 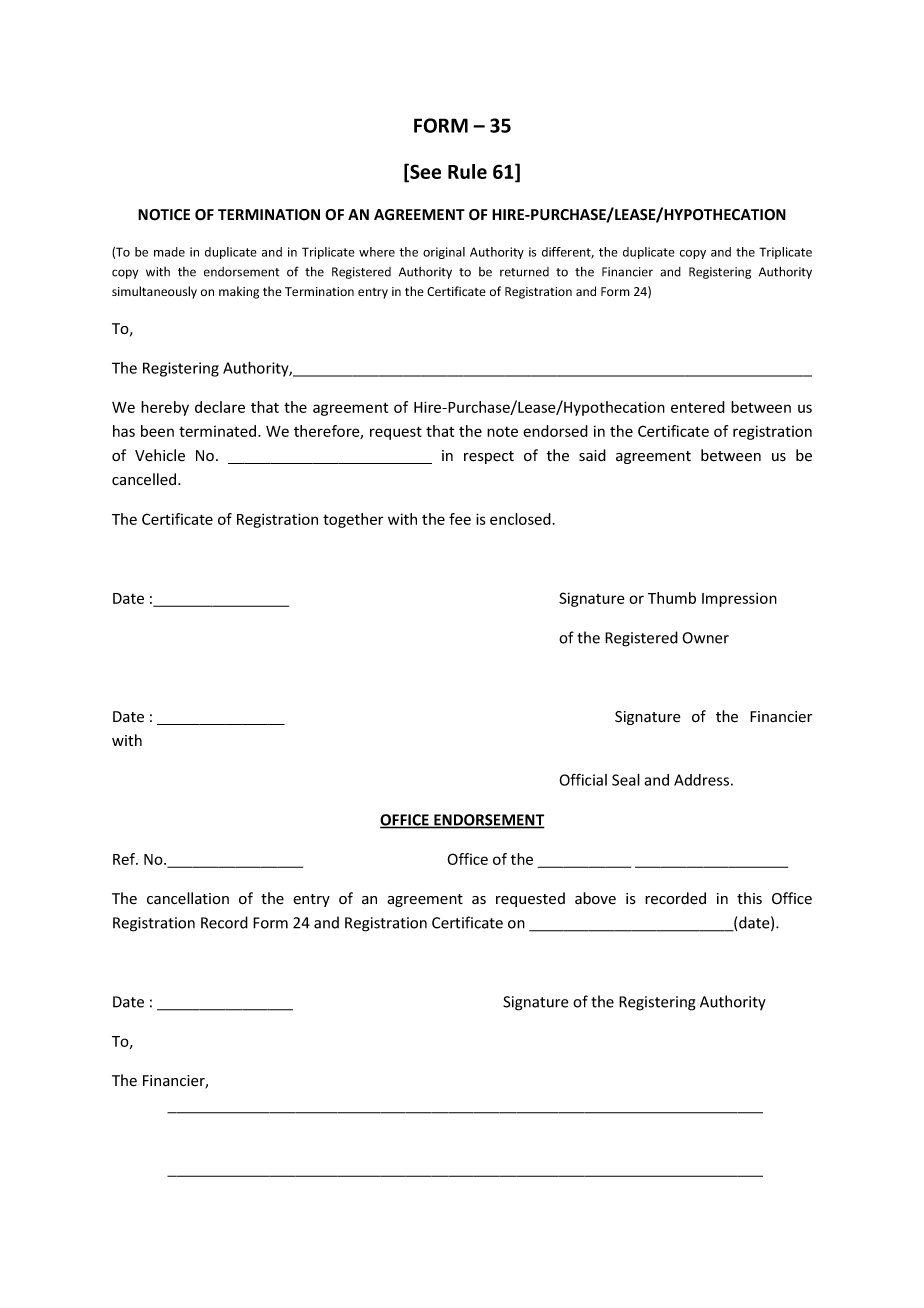 I want to click on together, so click(x=353, y=520).
